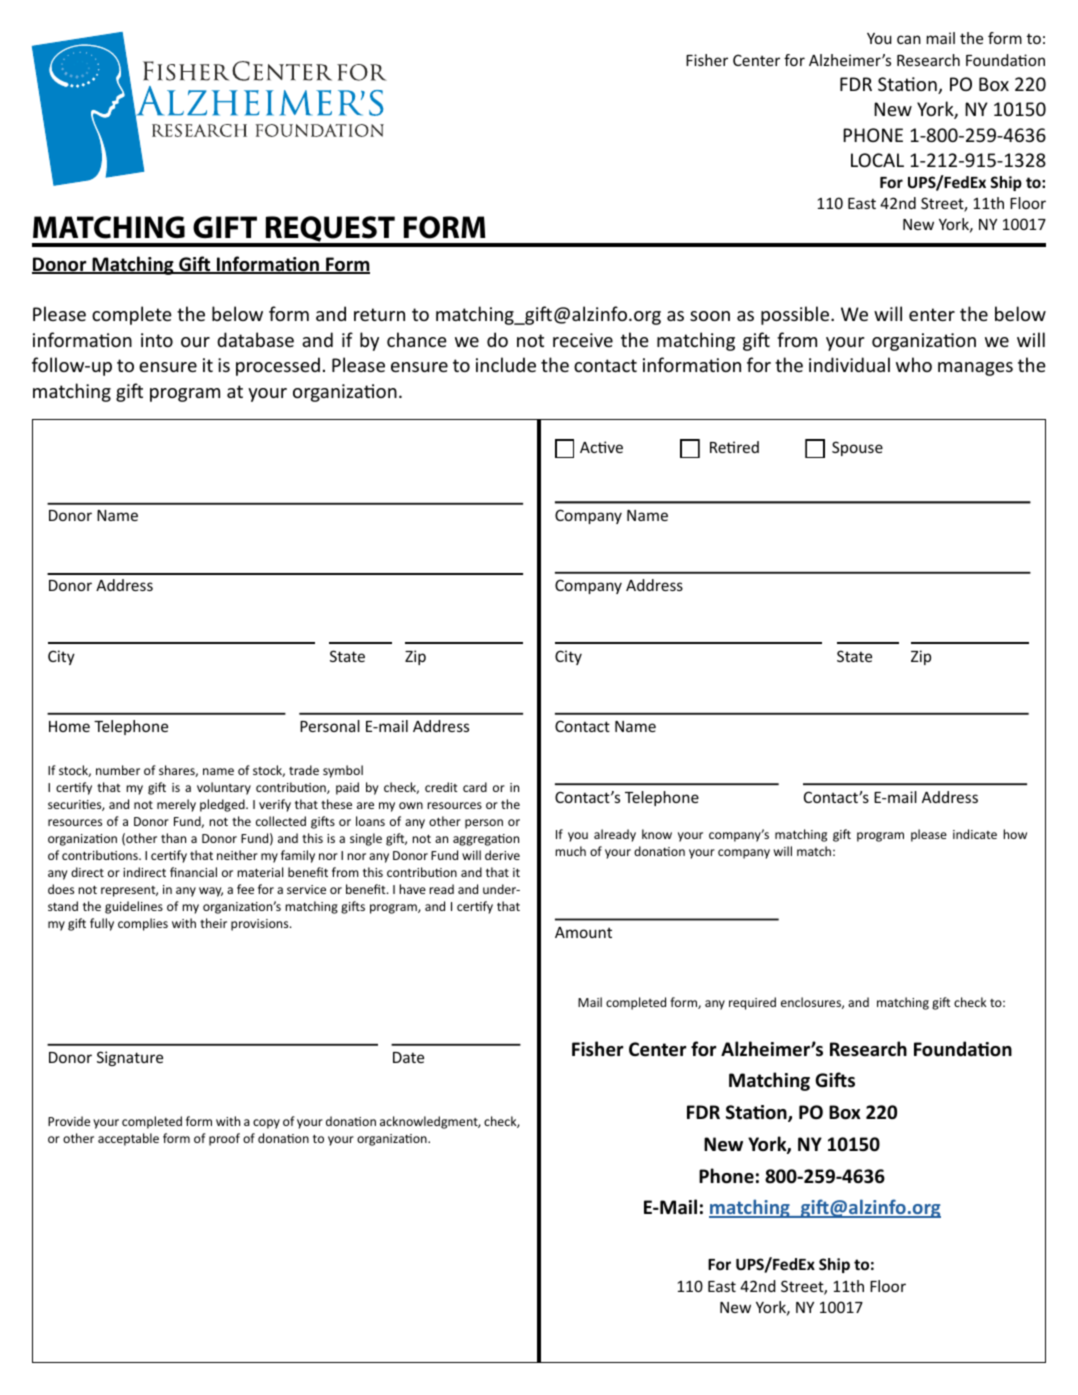  What do you see at coordinates (601, 447) in the document?
I see `Active` at bounding box center [601, 447].
